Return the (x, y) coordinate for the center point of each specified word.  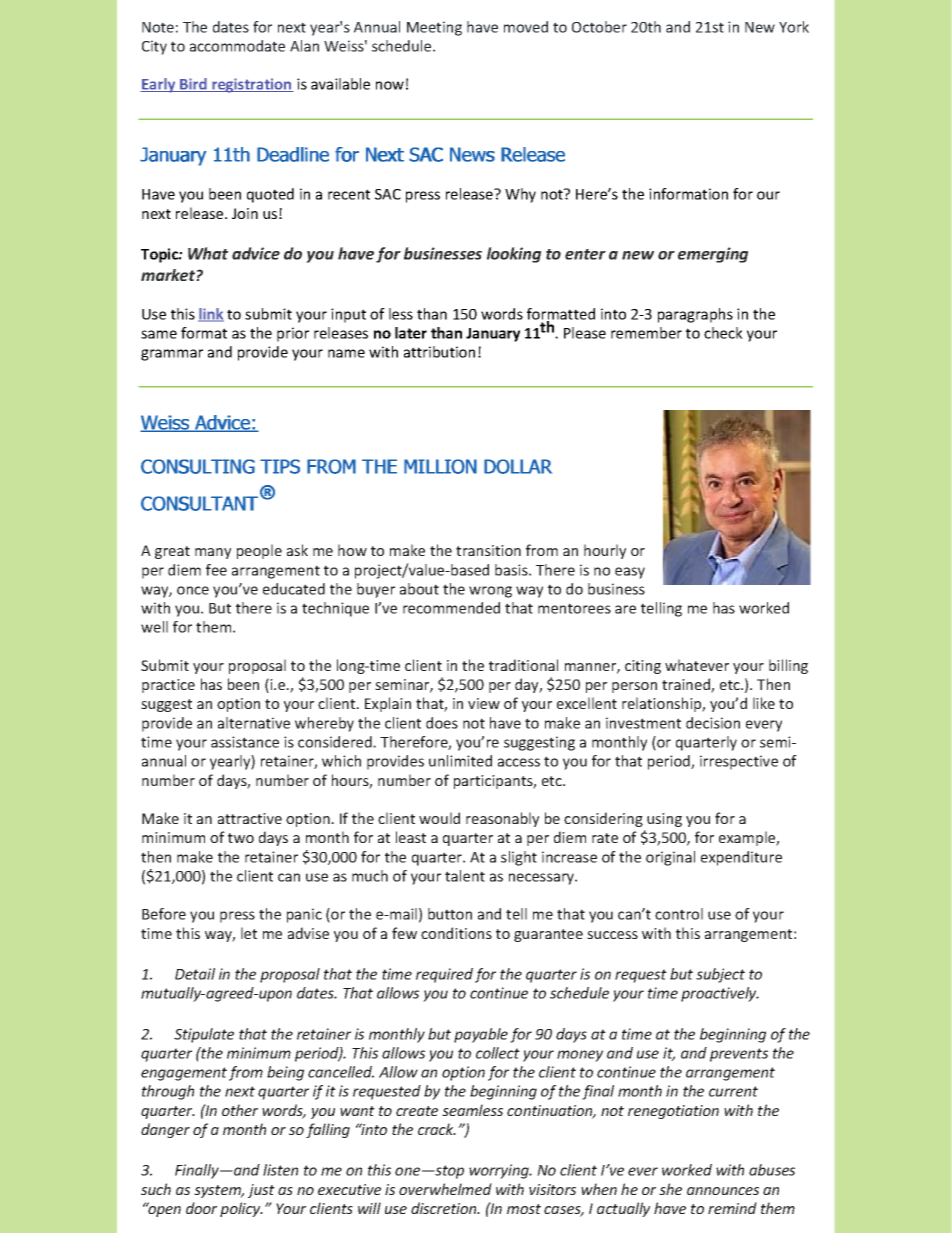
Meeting (434, 28)
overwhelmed (445, 1189)
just (261, 1191)
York (794, 27)
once (193, 590)
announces (723, 1191)
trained (687, 685)
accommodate (237, 46)
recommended (451, 608)
